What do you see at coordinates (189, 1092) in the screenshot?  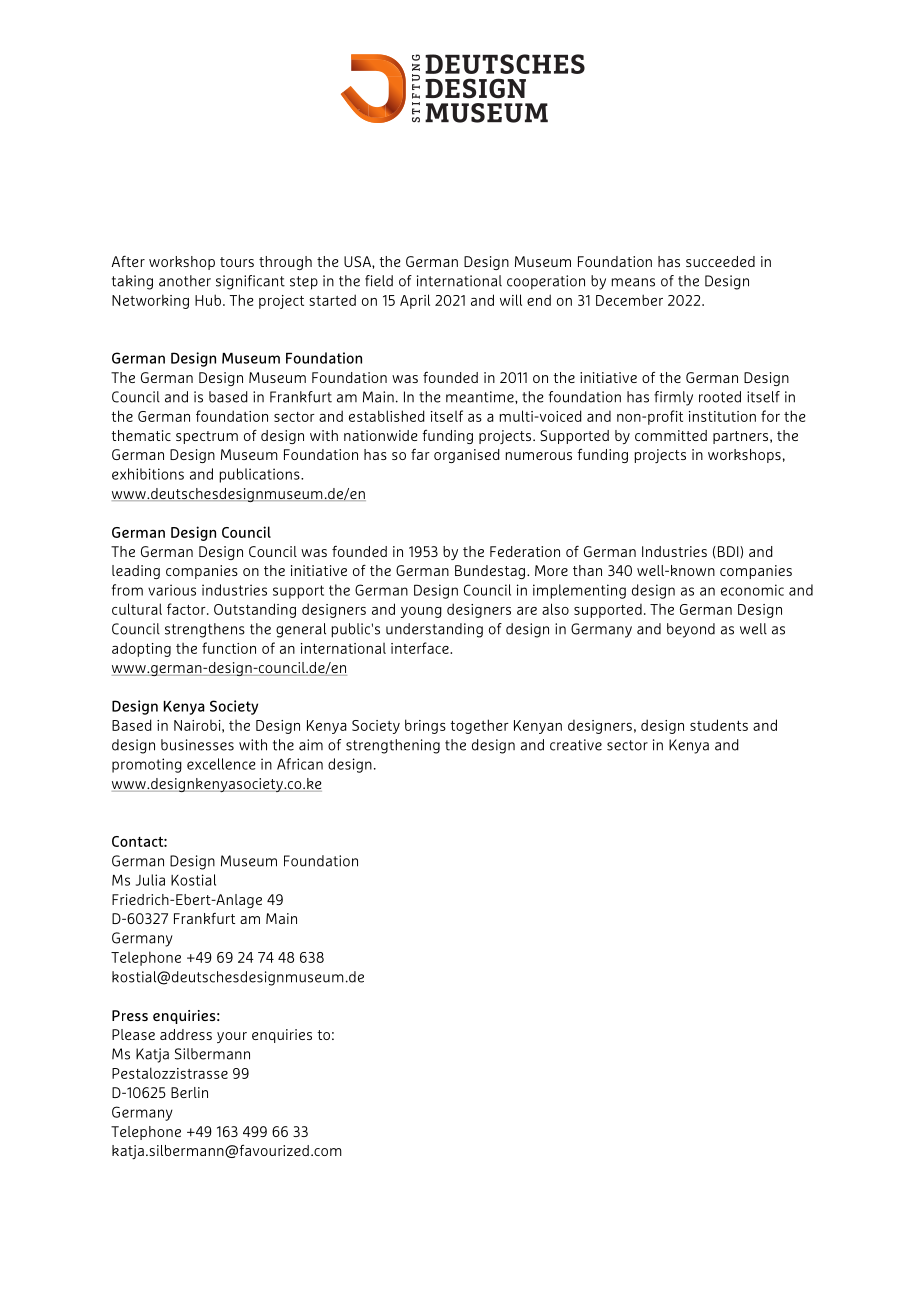 I see `Berlin` at bounding box center [189, 1092].
